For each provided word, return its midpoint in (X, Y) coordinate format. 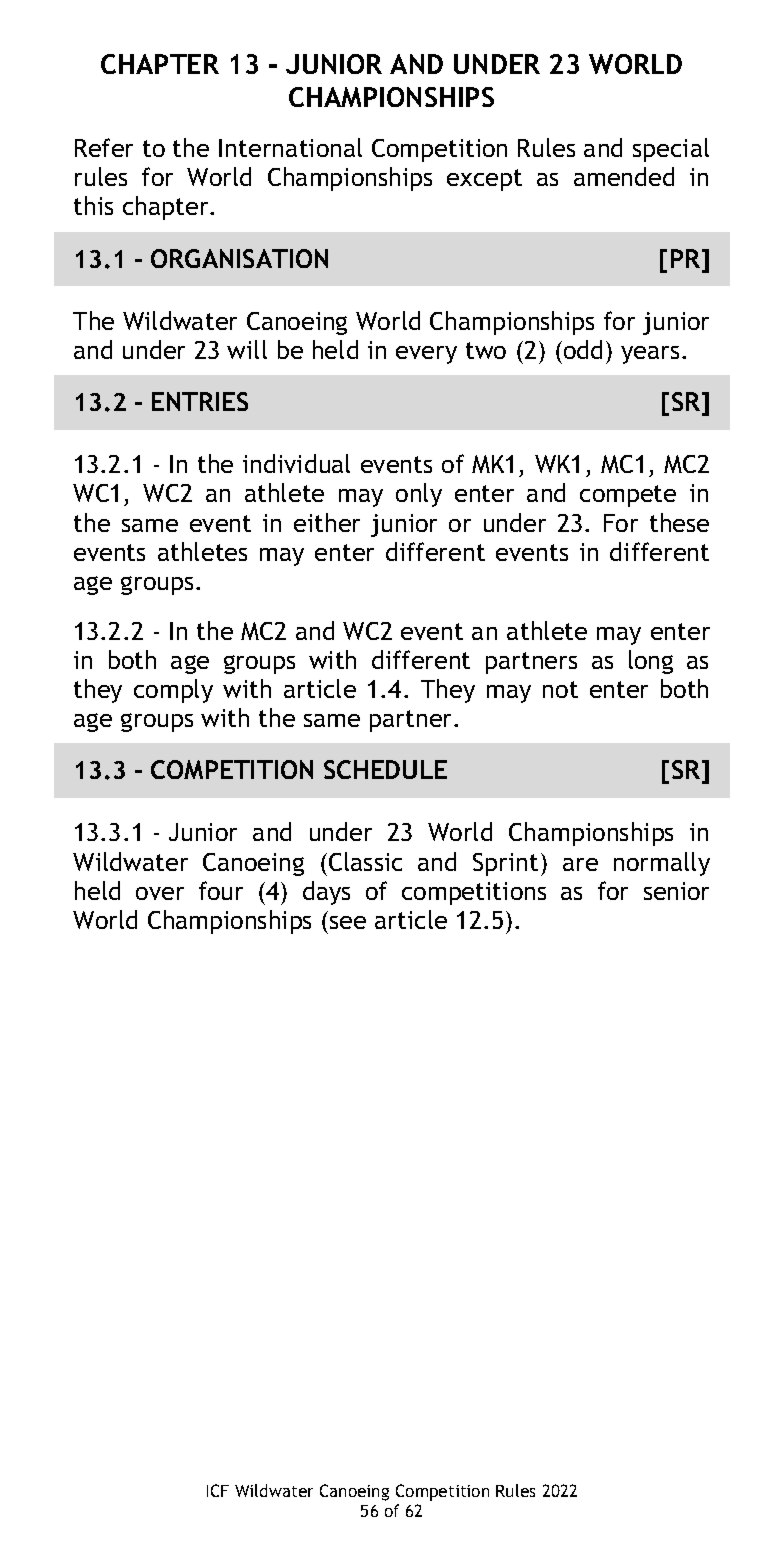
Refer (104, 147)
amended (624, 176)
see (348, 922)
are (580, 864)
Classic (365, 861)
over (160, 893)
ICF (218, 1490)
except (484, 180)
